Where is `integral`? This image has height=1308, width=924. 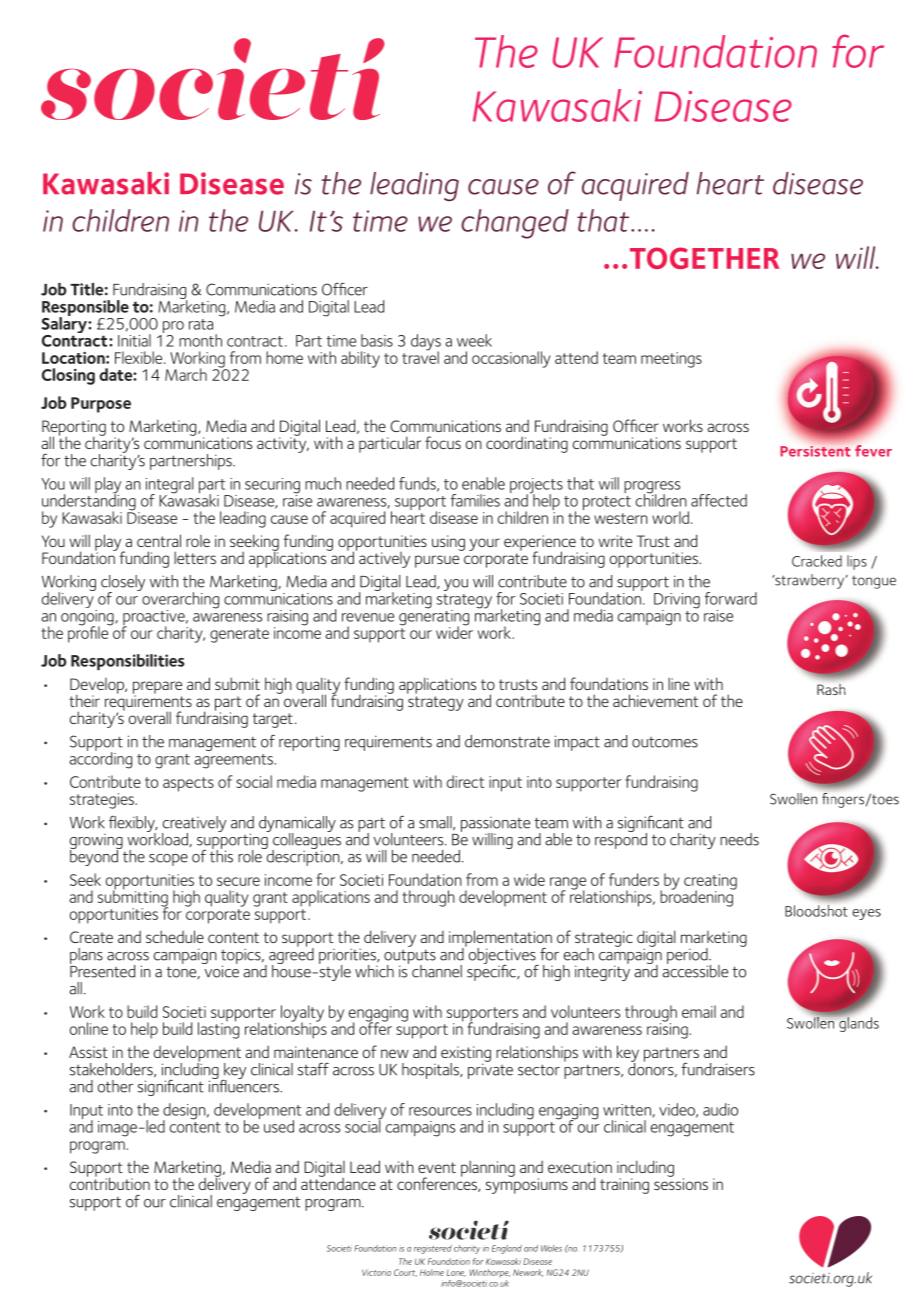 integral is located at coordinates (169, 486).
